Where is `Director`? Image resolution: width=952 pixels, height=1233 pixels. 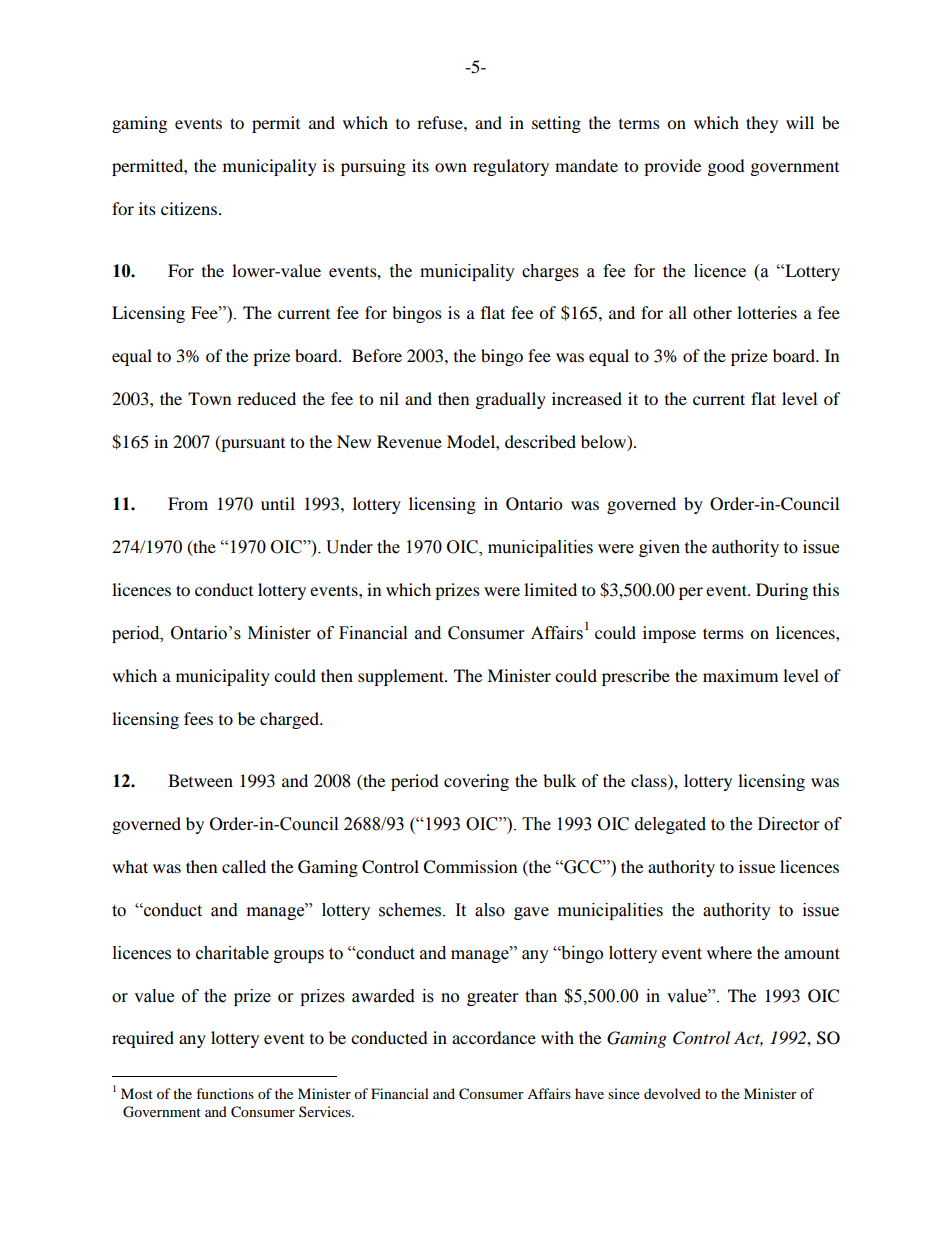
Director is located at coordinates (788, 824).
